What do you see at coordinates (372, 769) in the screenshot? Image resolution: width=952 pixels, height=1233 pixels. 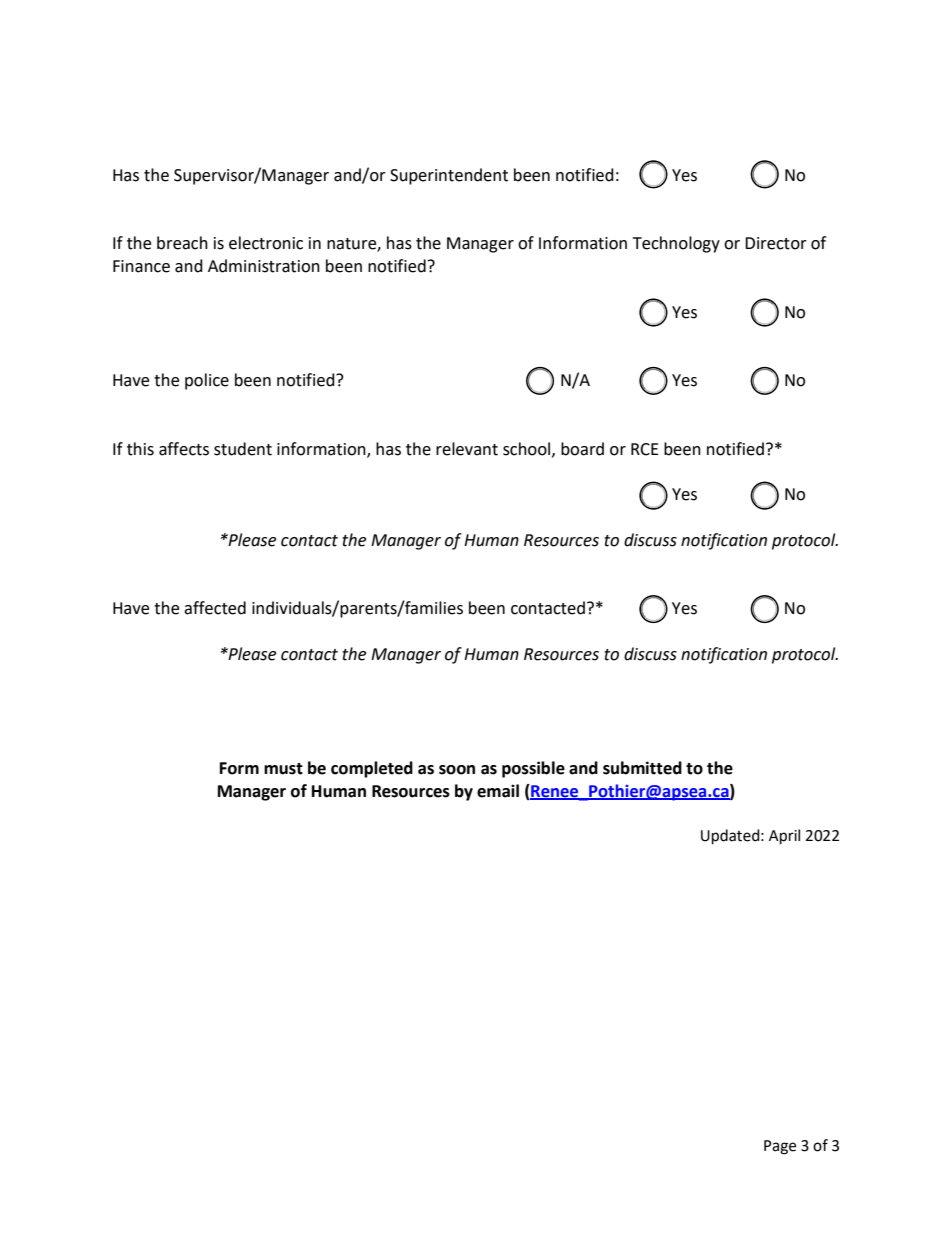 I see `completed` at bounding box center [372, 769].
